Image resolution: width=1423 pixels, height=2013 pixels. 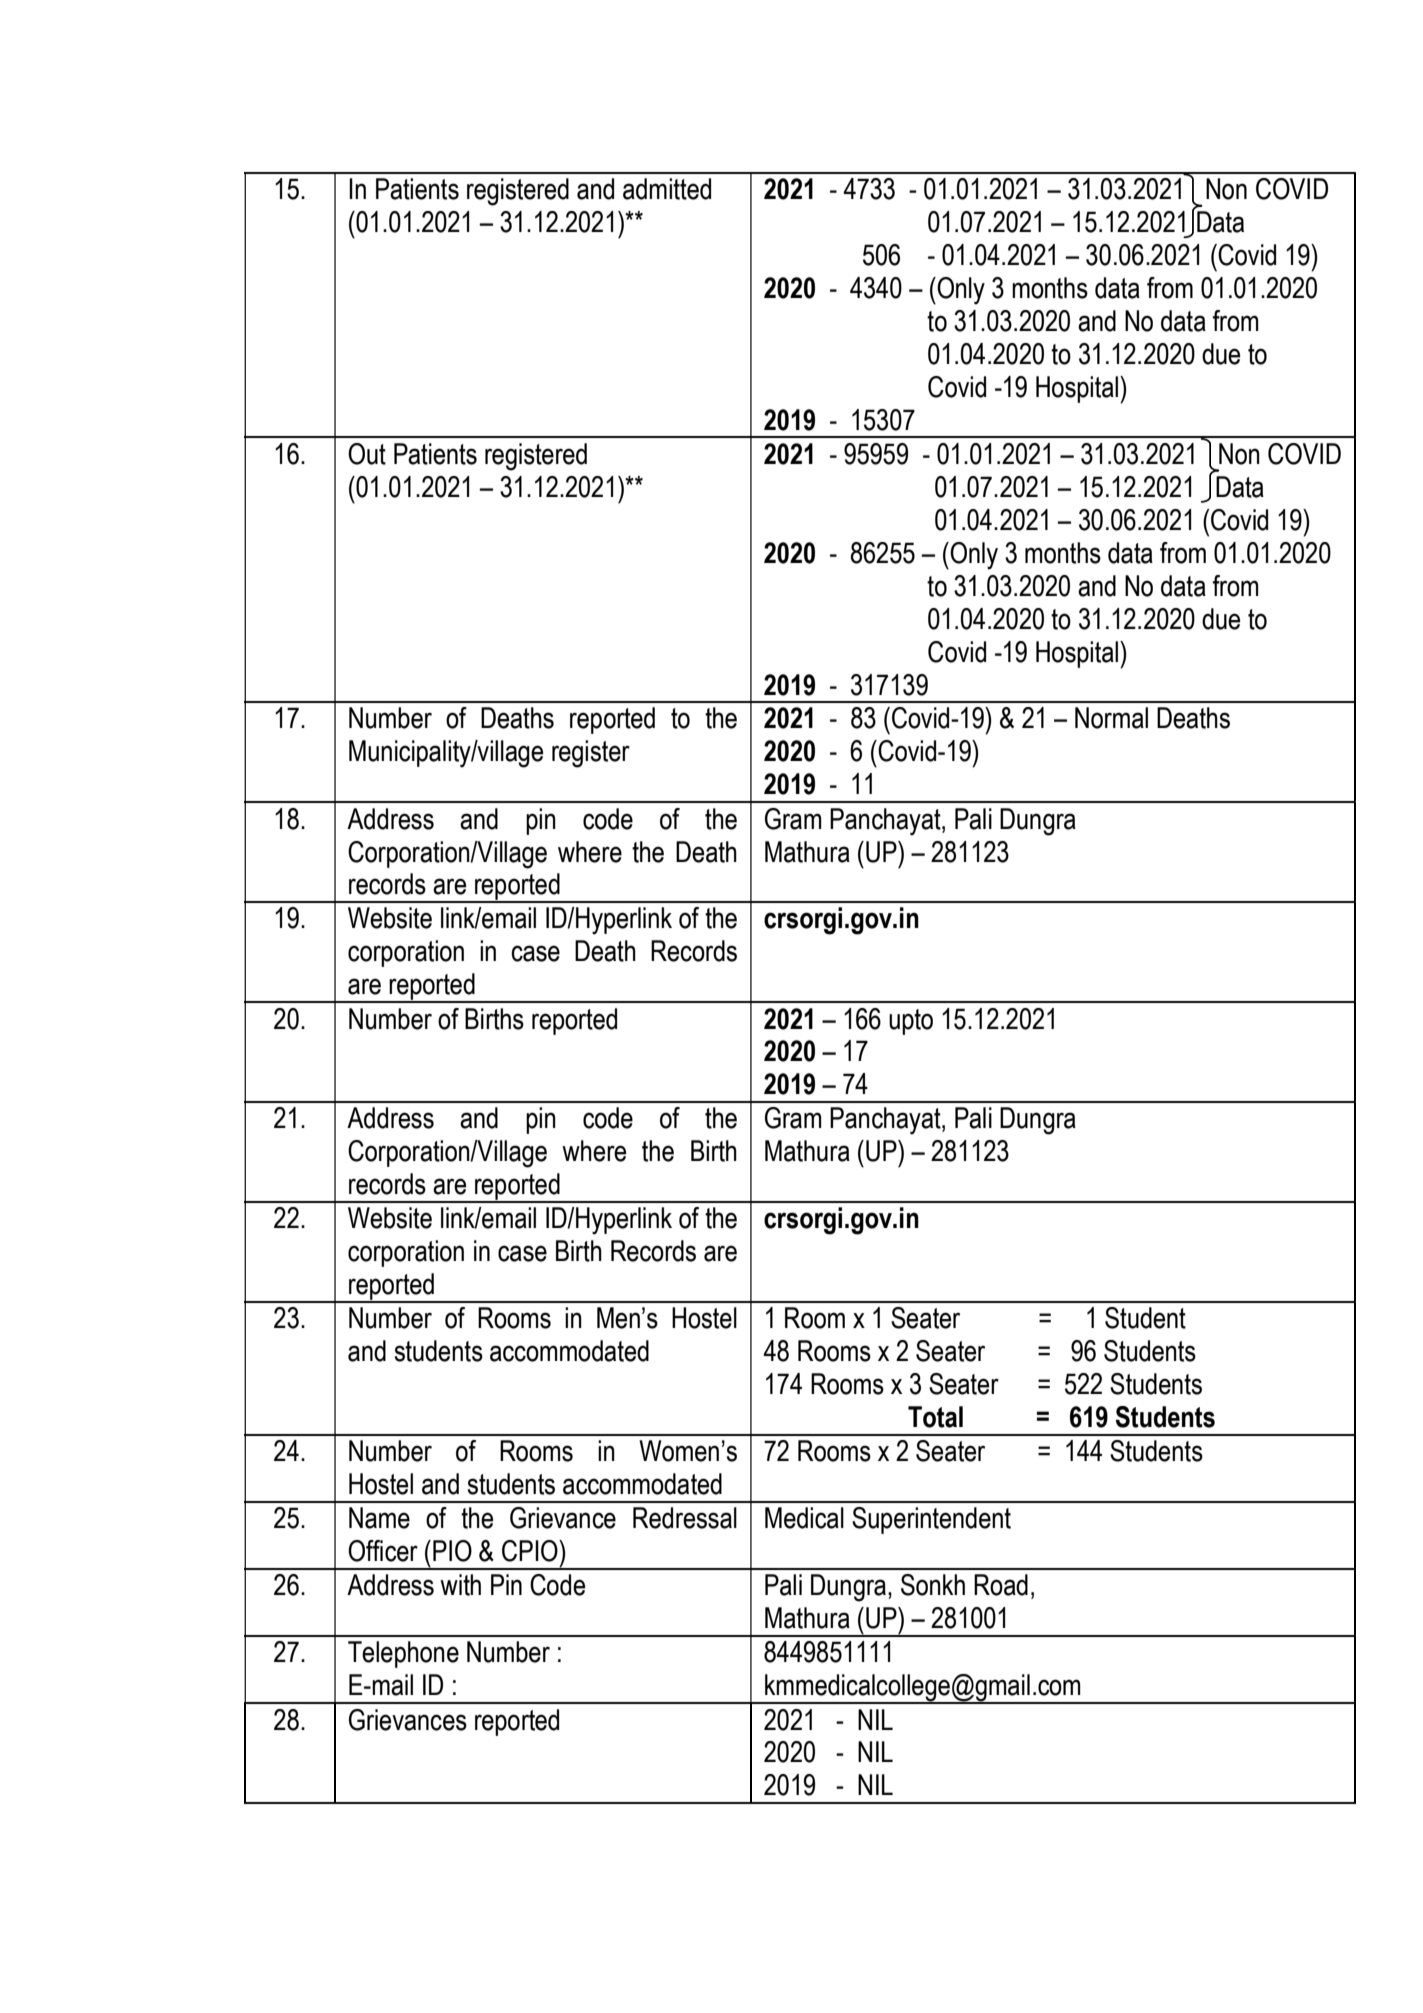 What do you see at coordinates (931, 1520) in the screenshot?
I see `Superintendent` at bounding box center [931, 1520].
